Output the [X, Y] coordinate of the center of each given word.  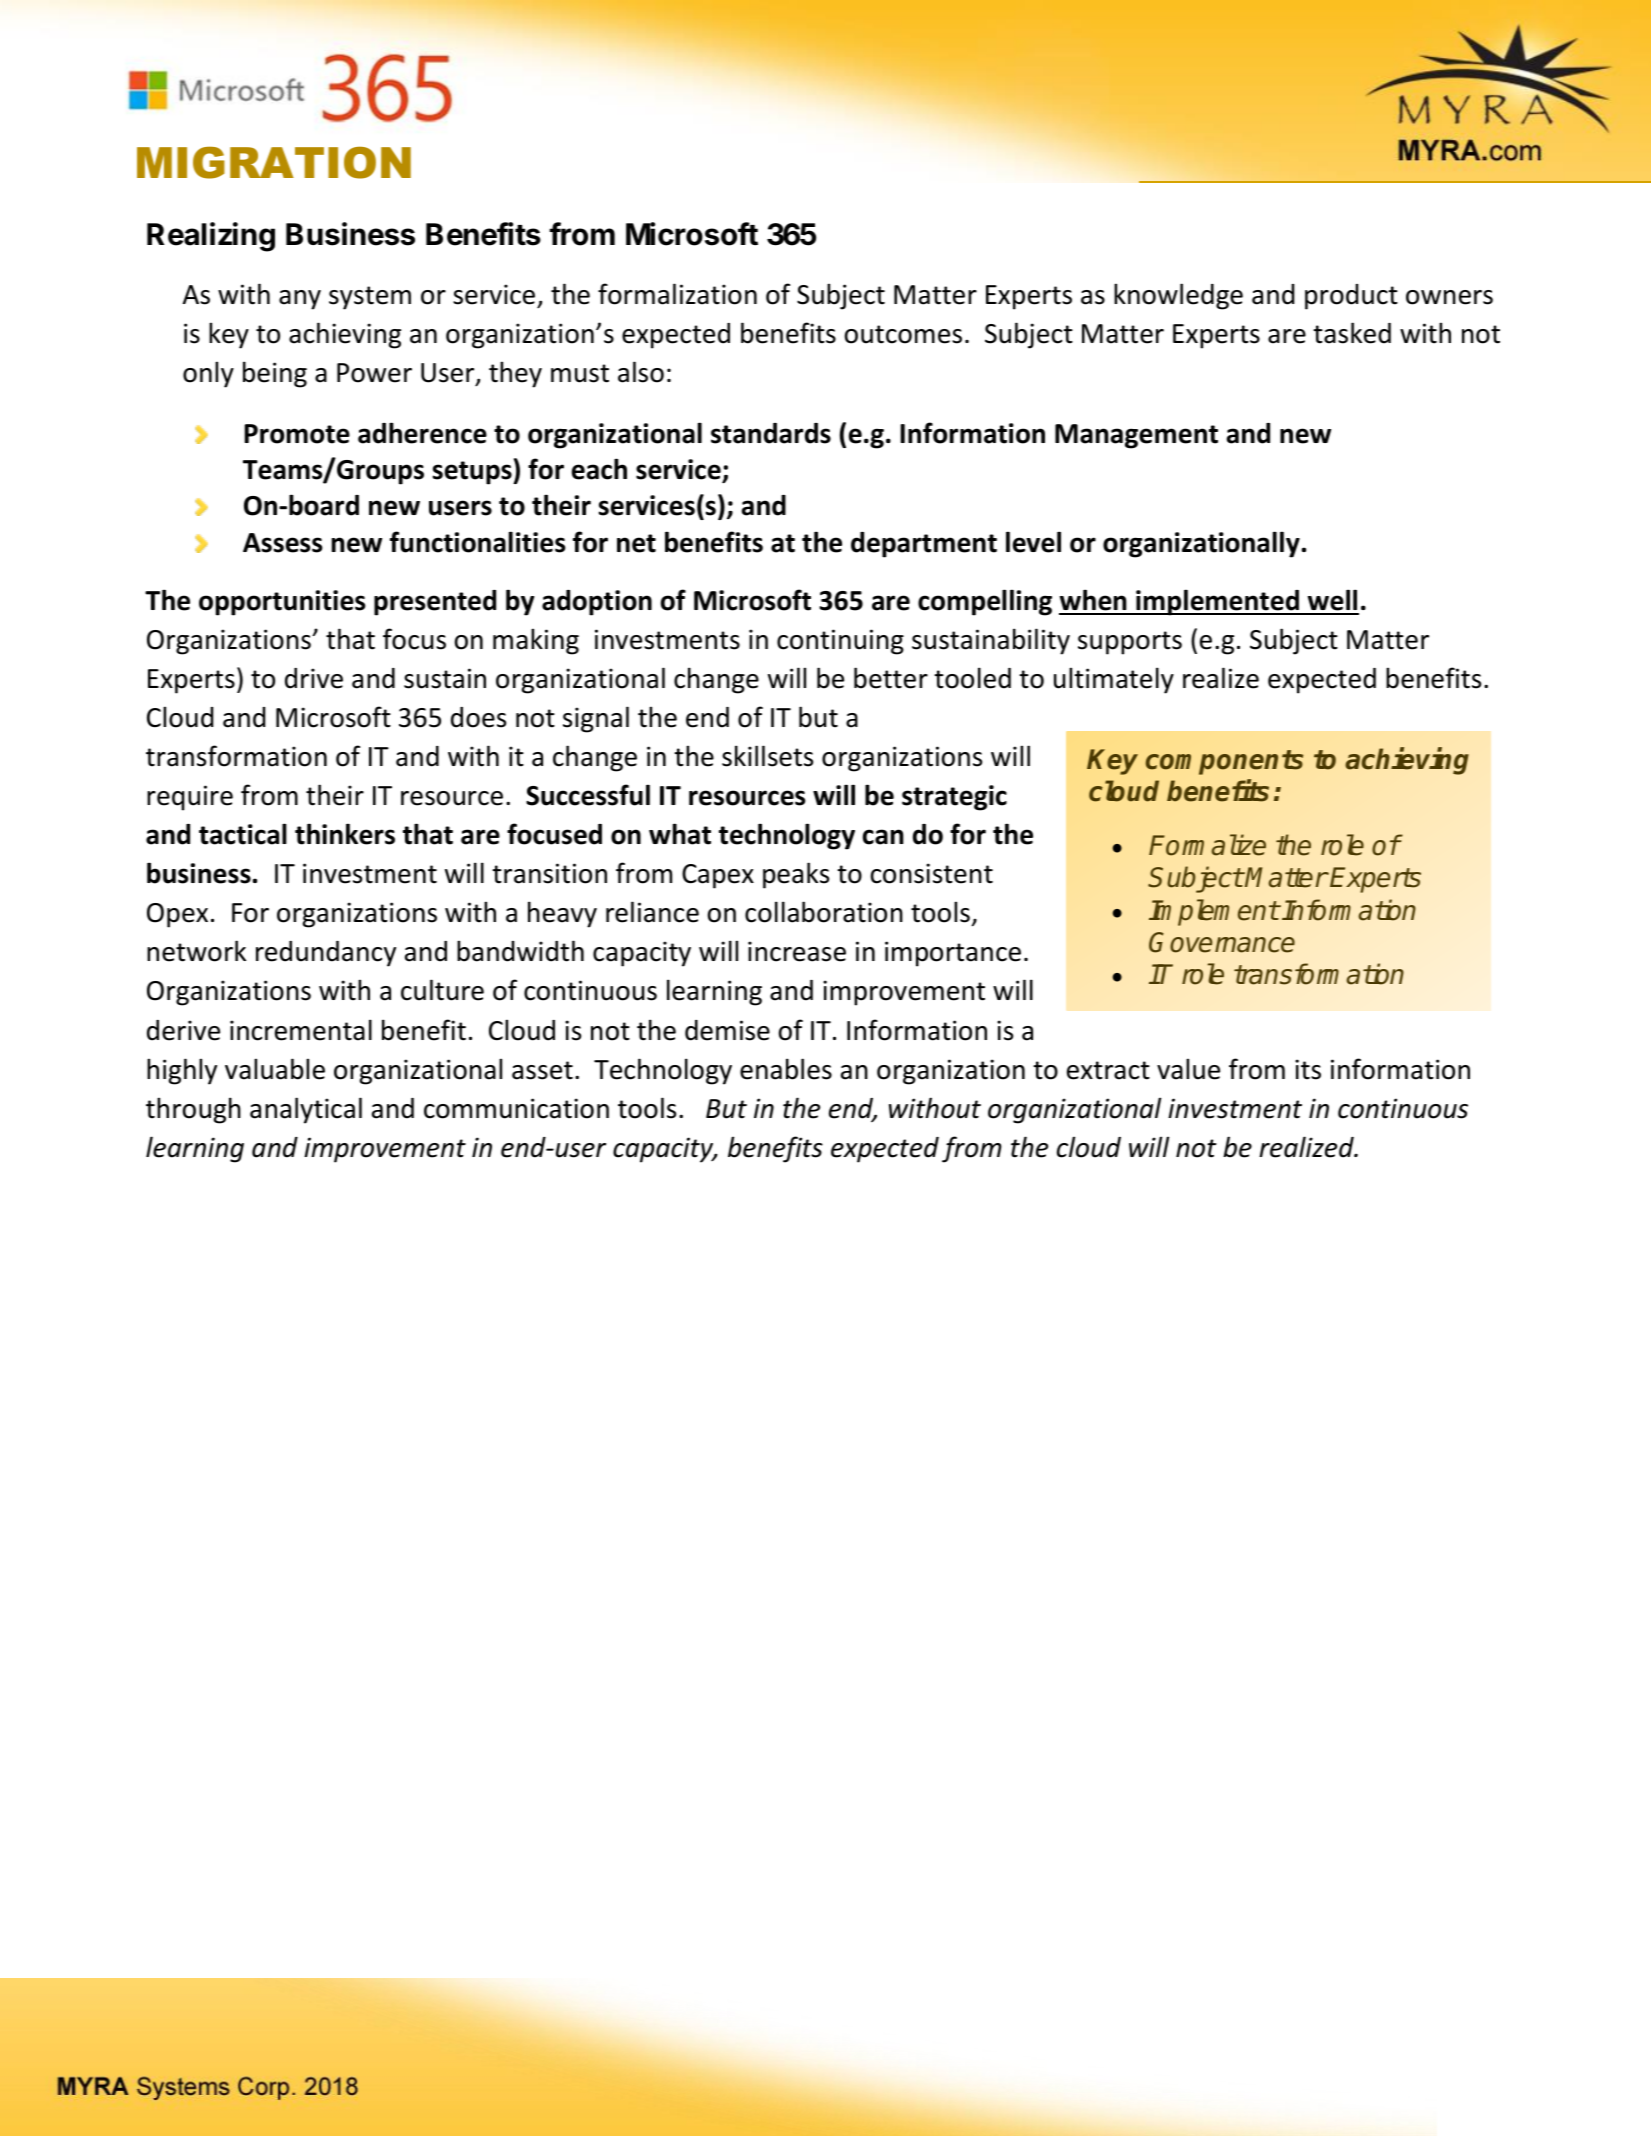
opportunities [282, 603]
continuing [840, 642]
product [1351, 297]
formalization [677, 294]
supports [1130, 643]
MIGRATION [274, 162]
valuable [275, 1069]
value [1188, 1069]
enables [786, 1069]
